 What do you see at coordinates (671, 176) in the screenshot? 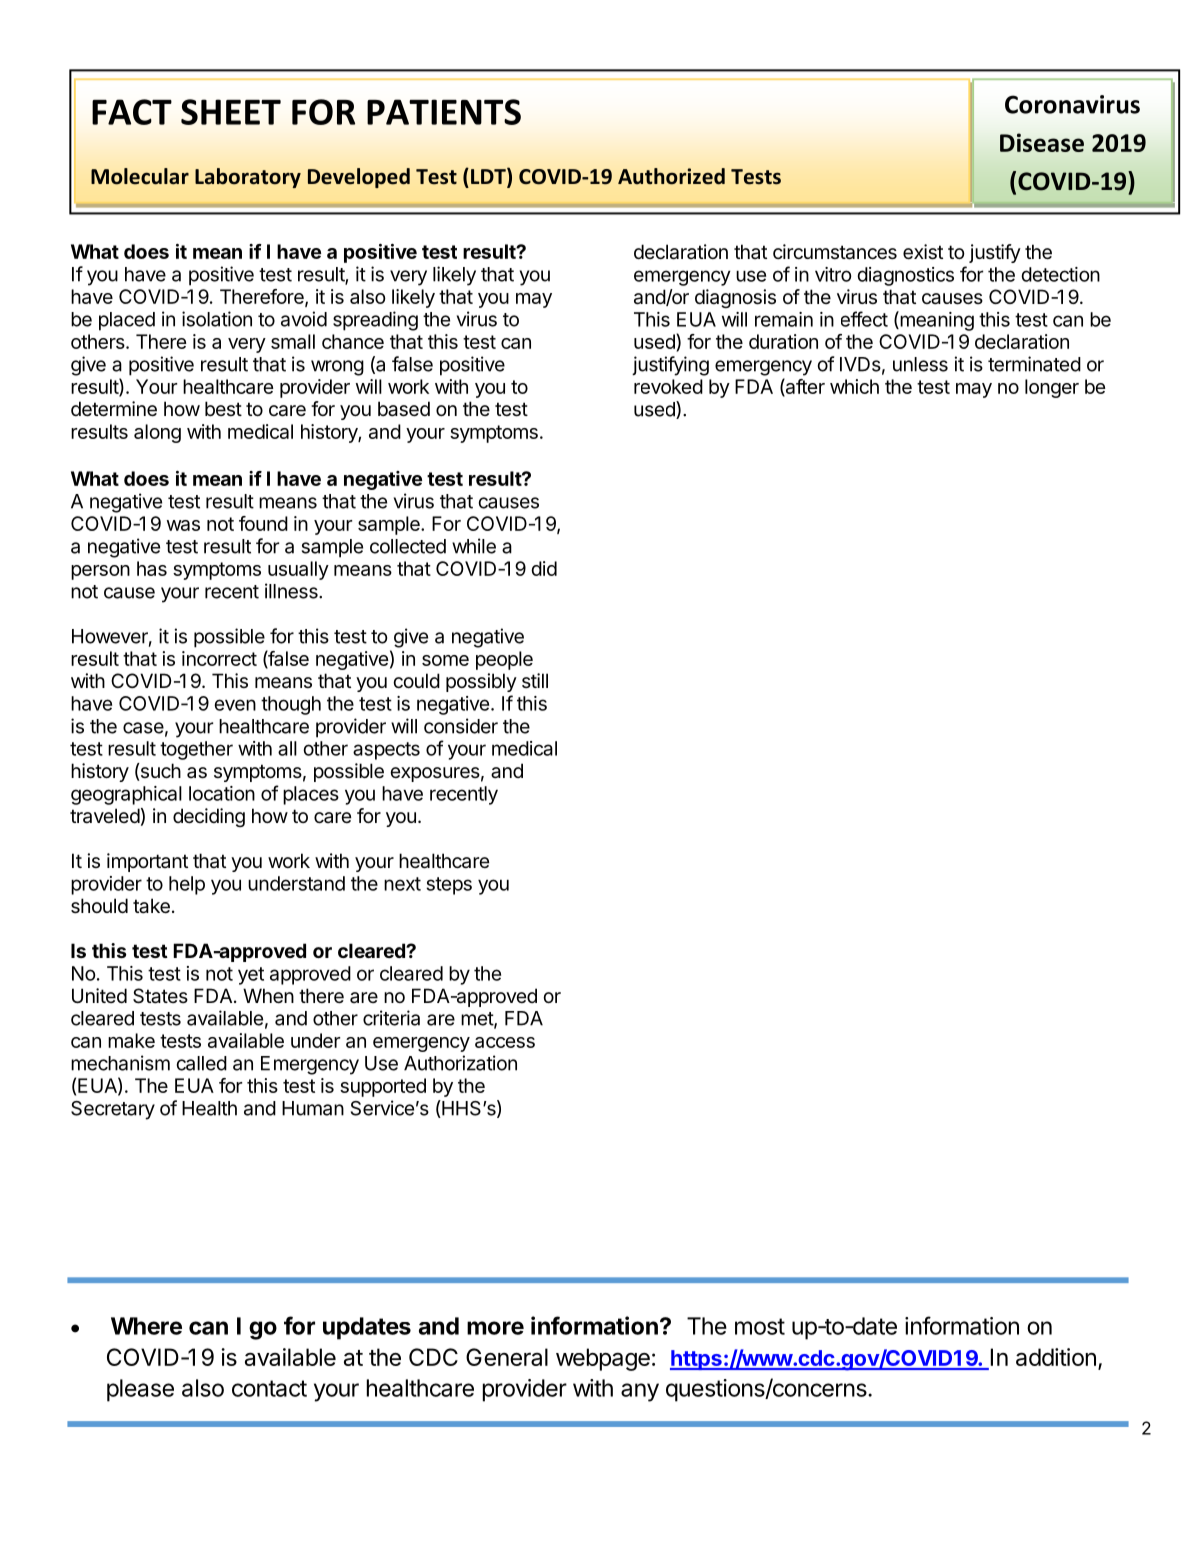
I see `Authorized` at bounding box center [671, 176].
